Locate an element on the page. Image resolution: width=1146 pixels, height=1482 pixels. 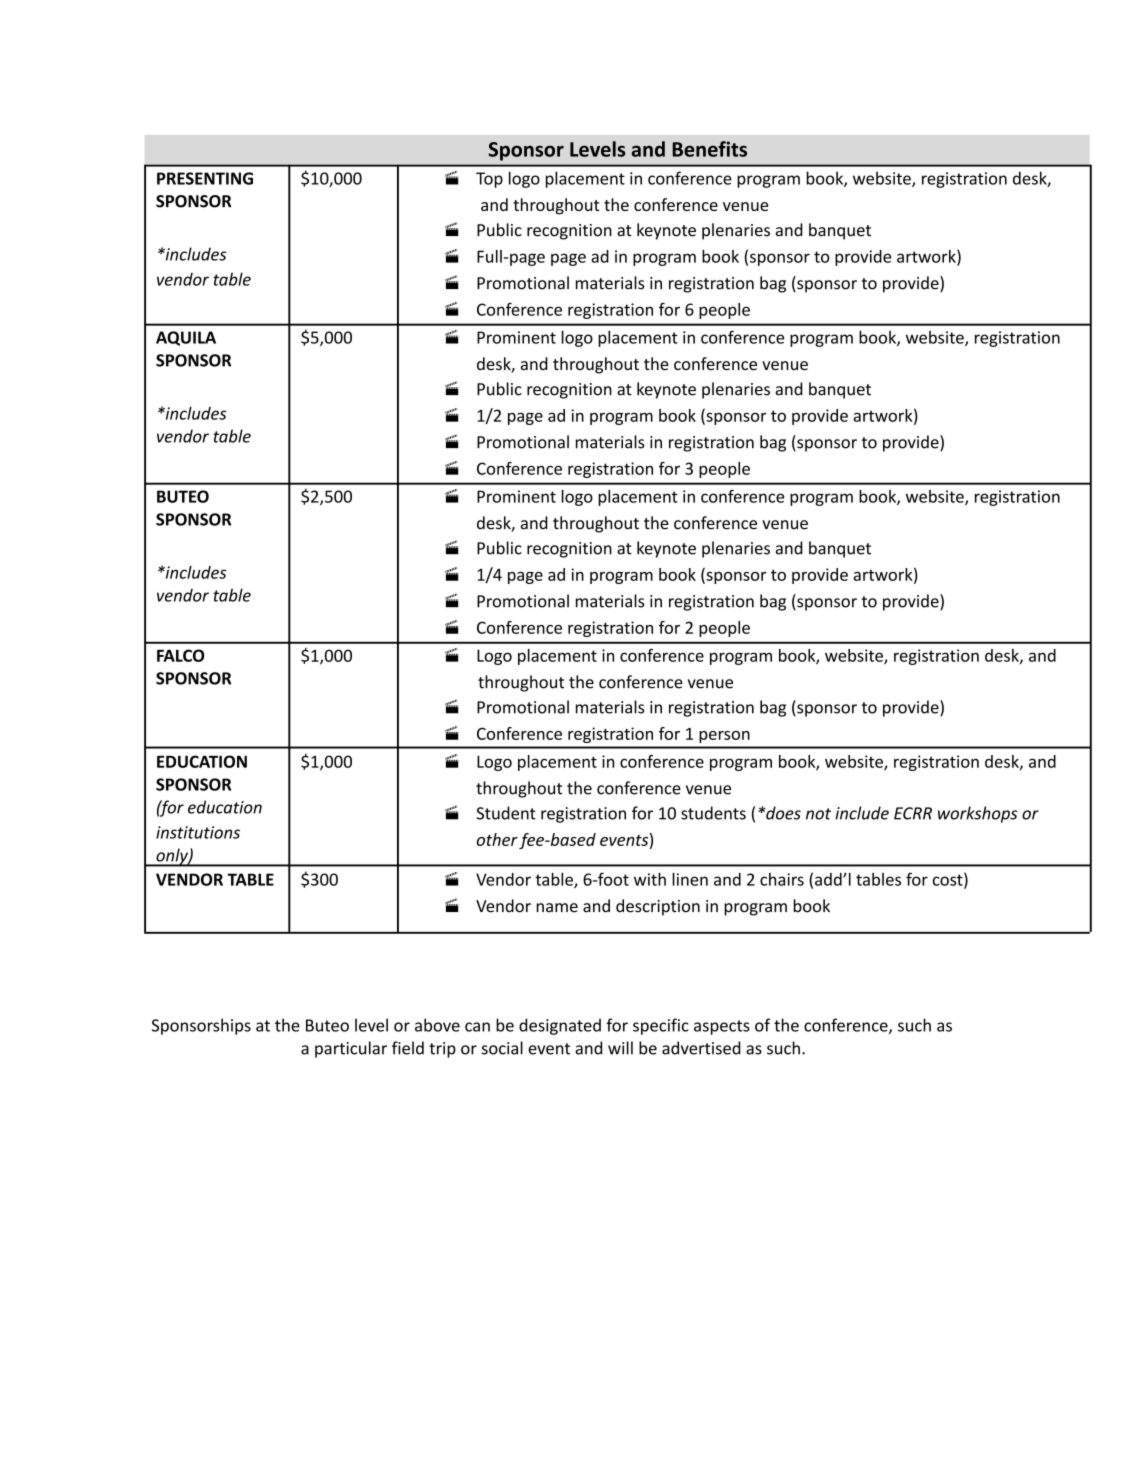
other is located at coordinates (497, 839).
